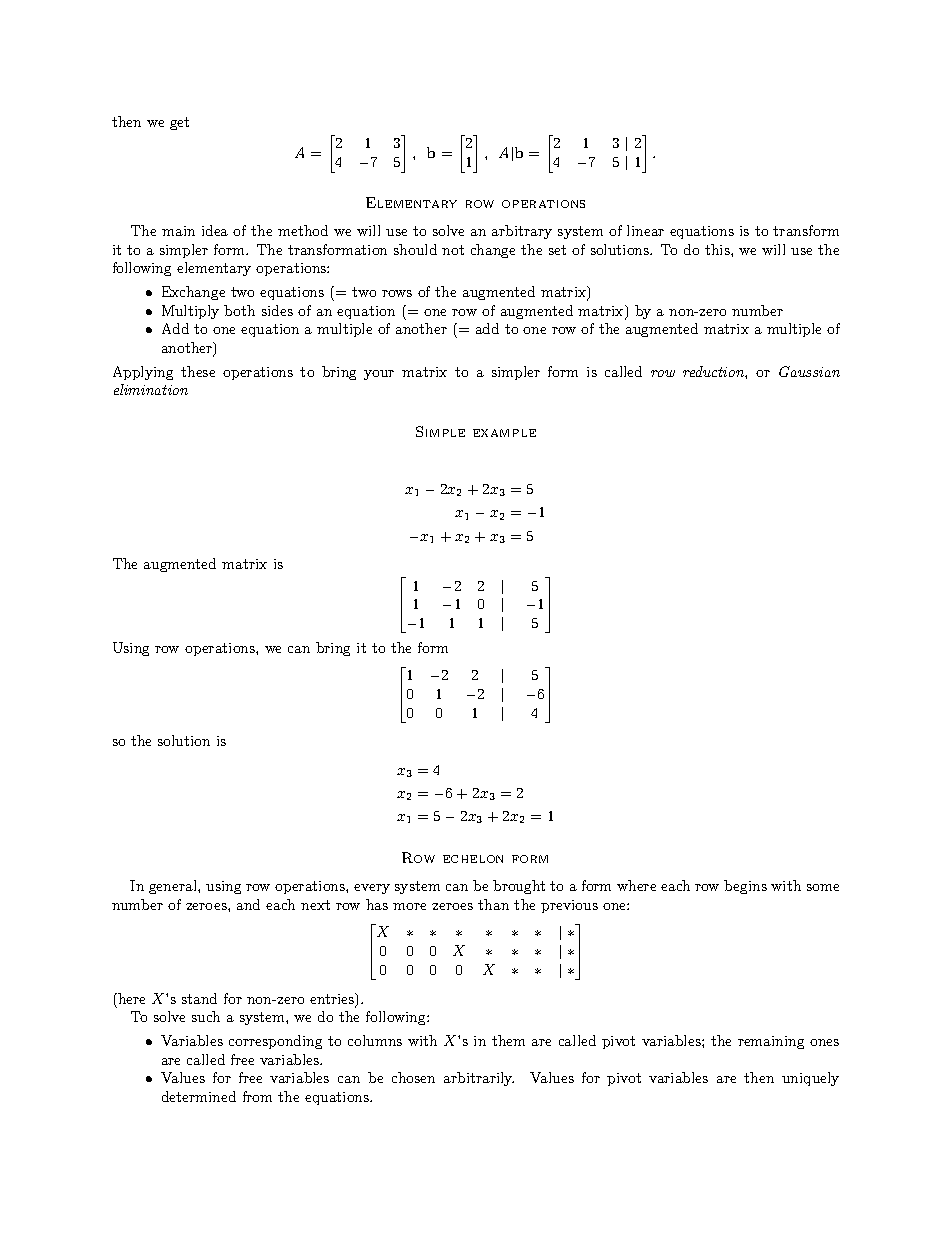 This screenshot has width=952, height=1233. I want to click on begins, so click(745, 887).
